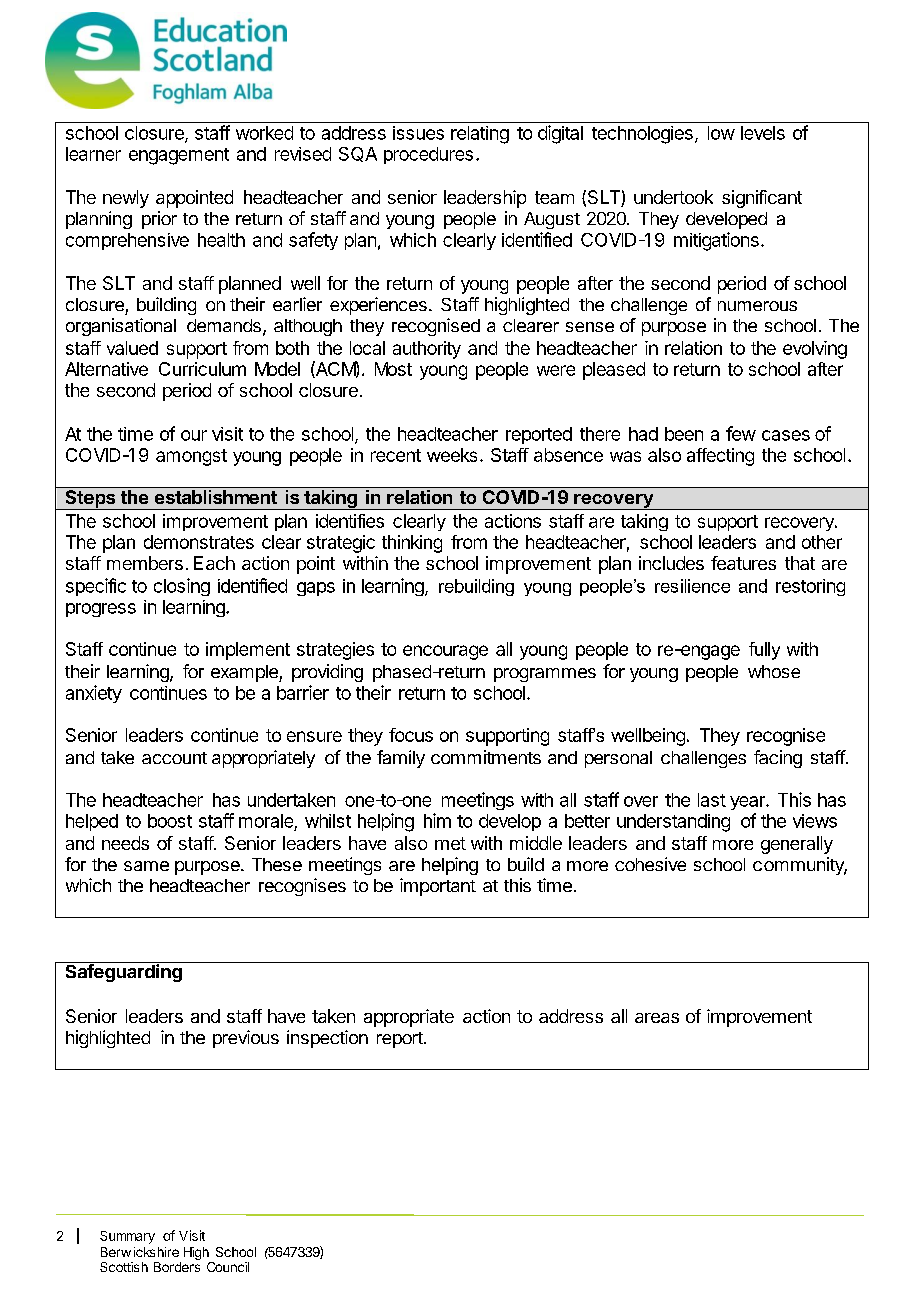  What do you see at coordinates (126, 199) in the document?
I see `newly` at bounding box center [126, 199].
